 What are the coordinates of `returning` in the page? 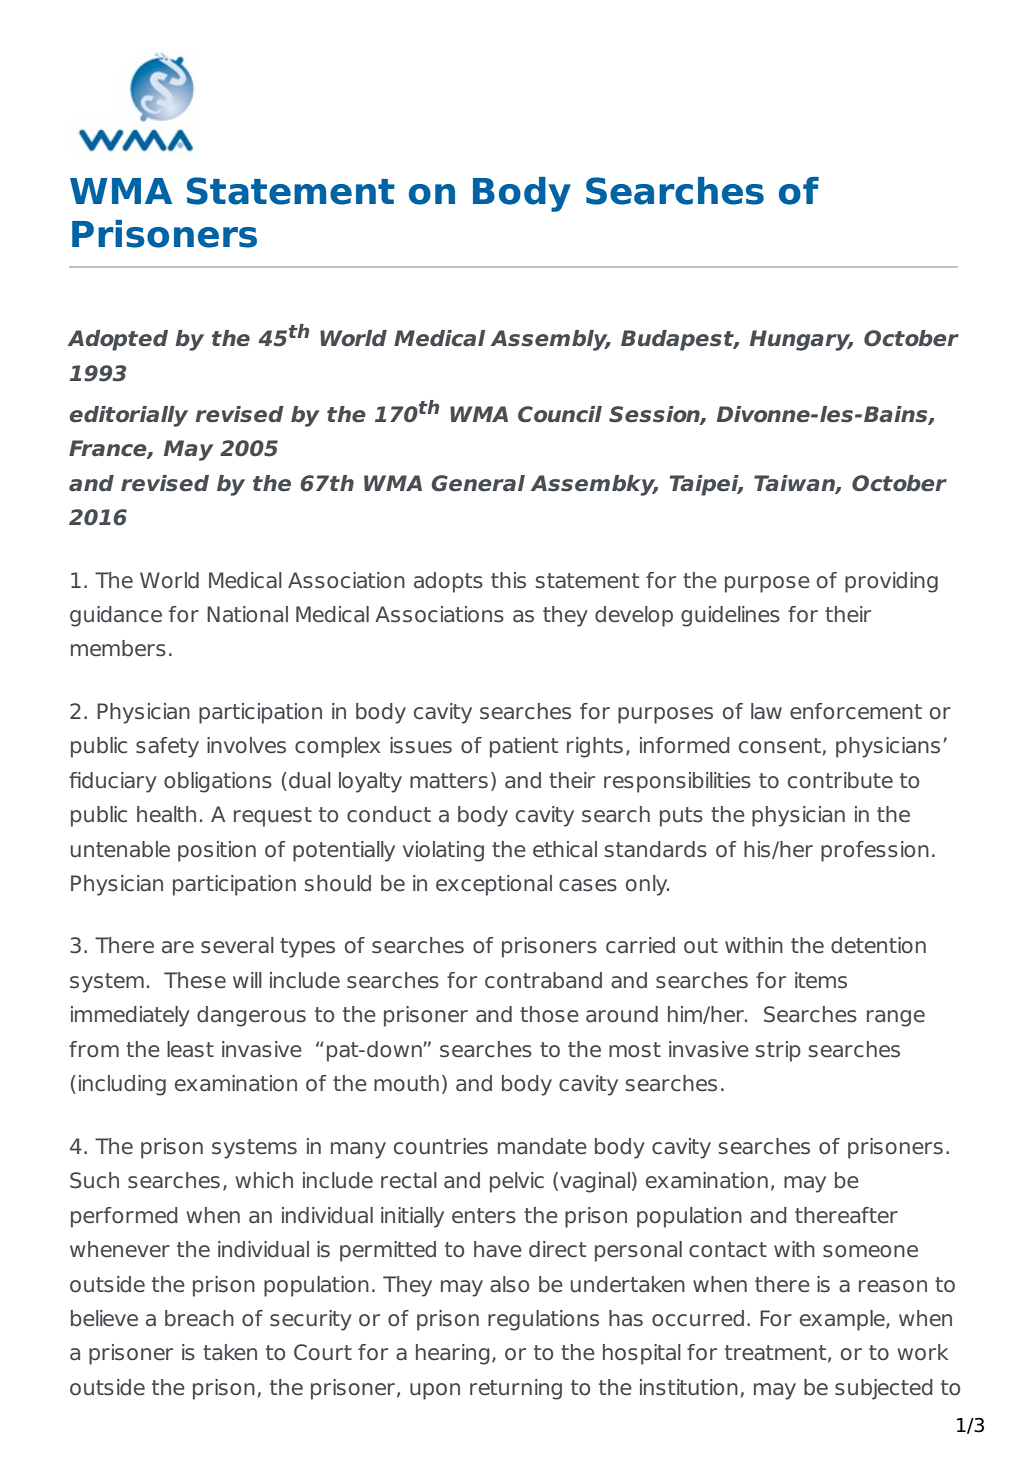 It's located at (516, 1389).
